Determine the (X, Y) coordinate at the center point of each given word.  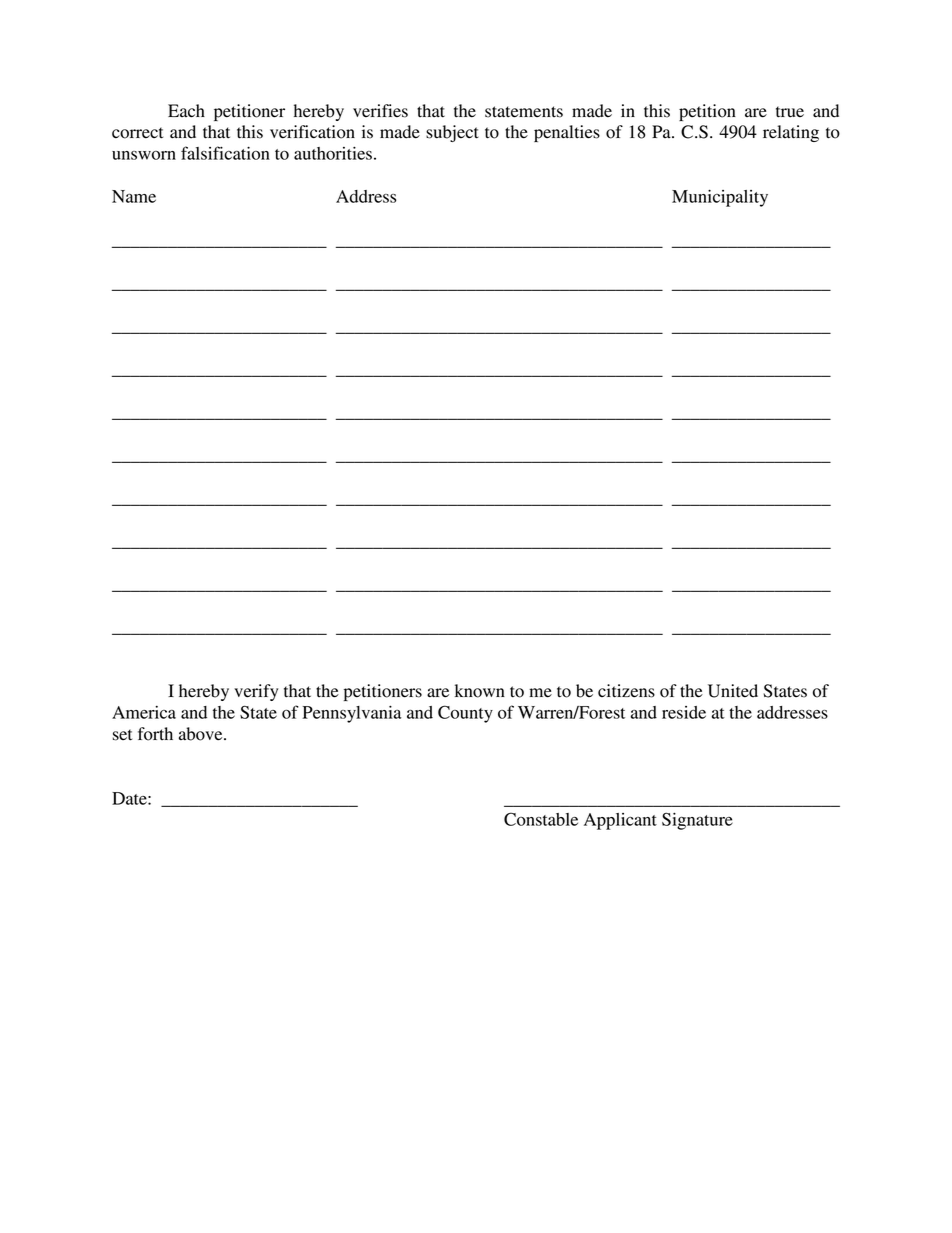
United (733, 691)
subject (452, 133)
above (202, 734)
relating (791, 133)
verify (256, 692)
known (480, 691)
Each (186, 111)
